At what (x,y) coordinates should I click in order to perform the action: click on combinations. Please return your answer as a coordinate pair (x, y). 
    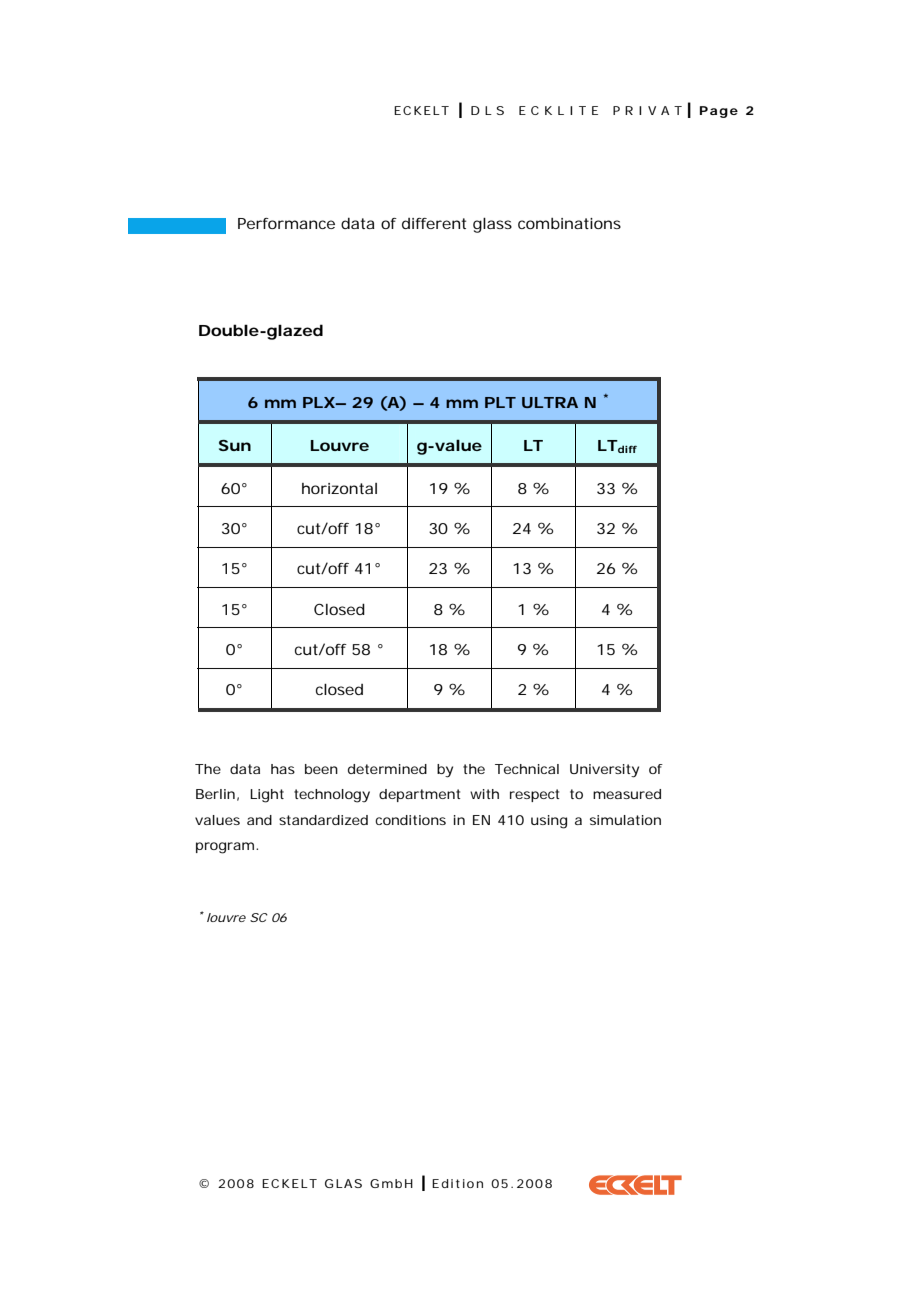
    Looking at the image, I should click on (569, 223).
